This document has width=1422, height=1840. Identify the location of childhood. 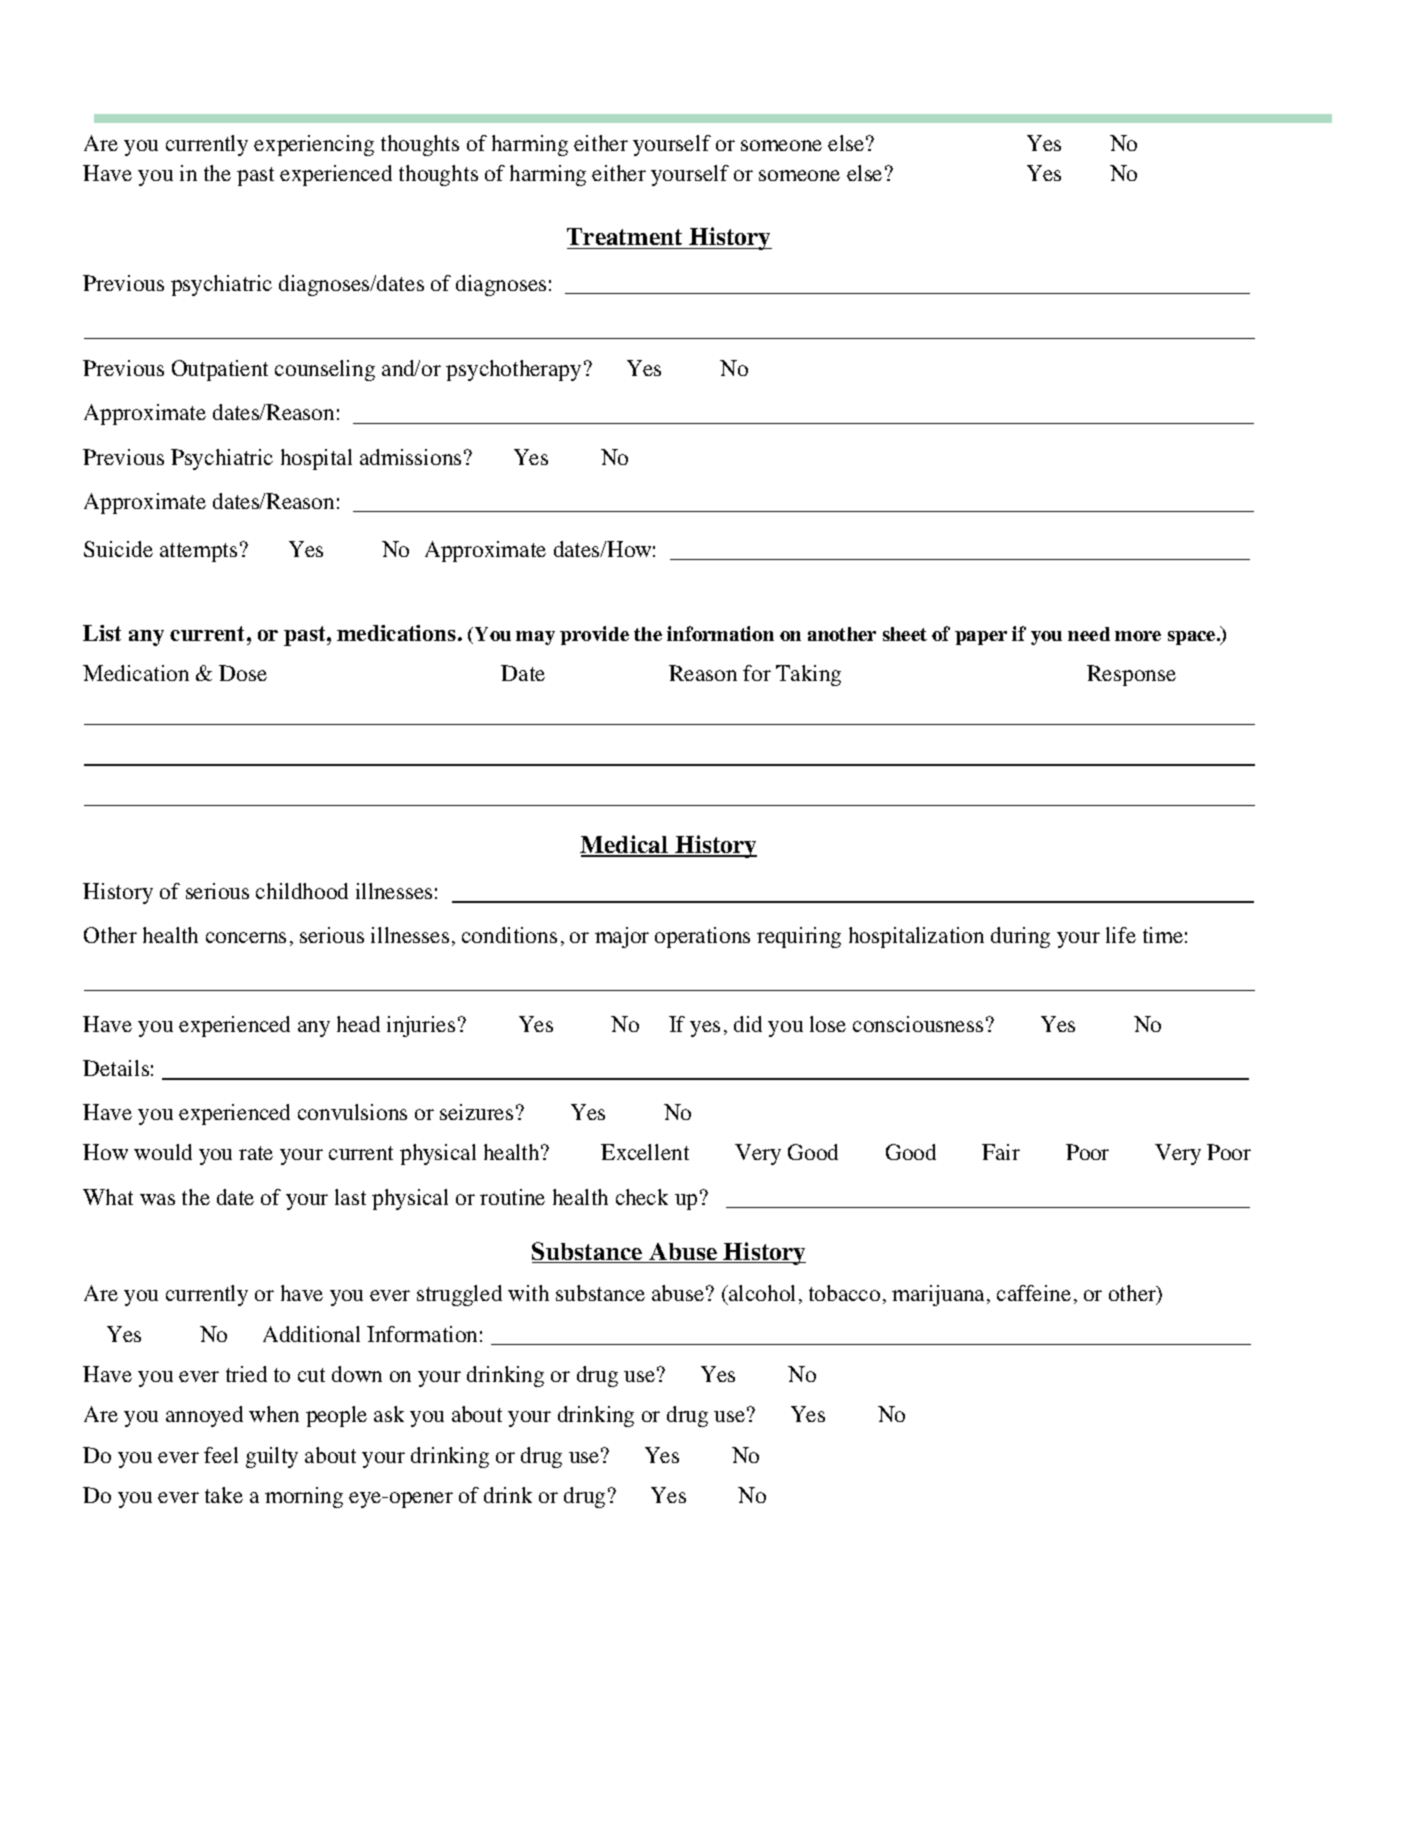
(302, 891).
